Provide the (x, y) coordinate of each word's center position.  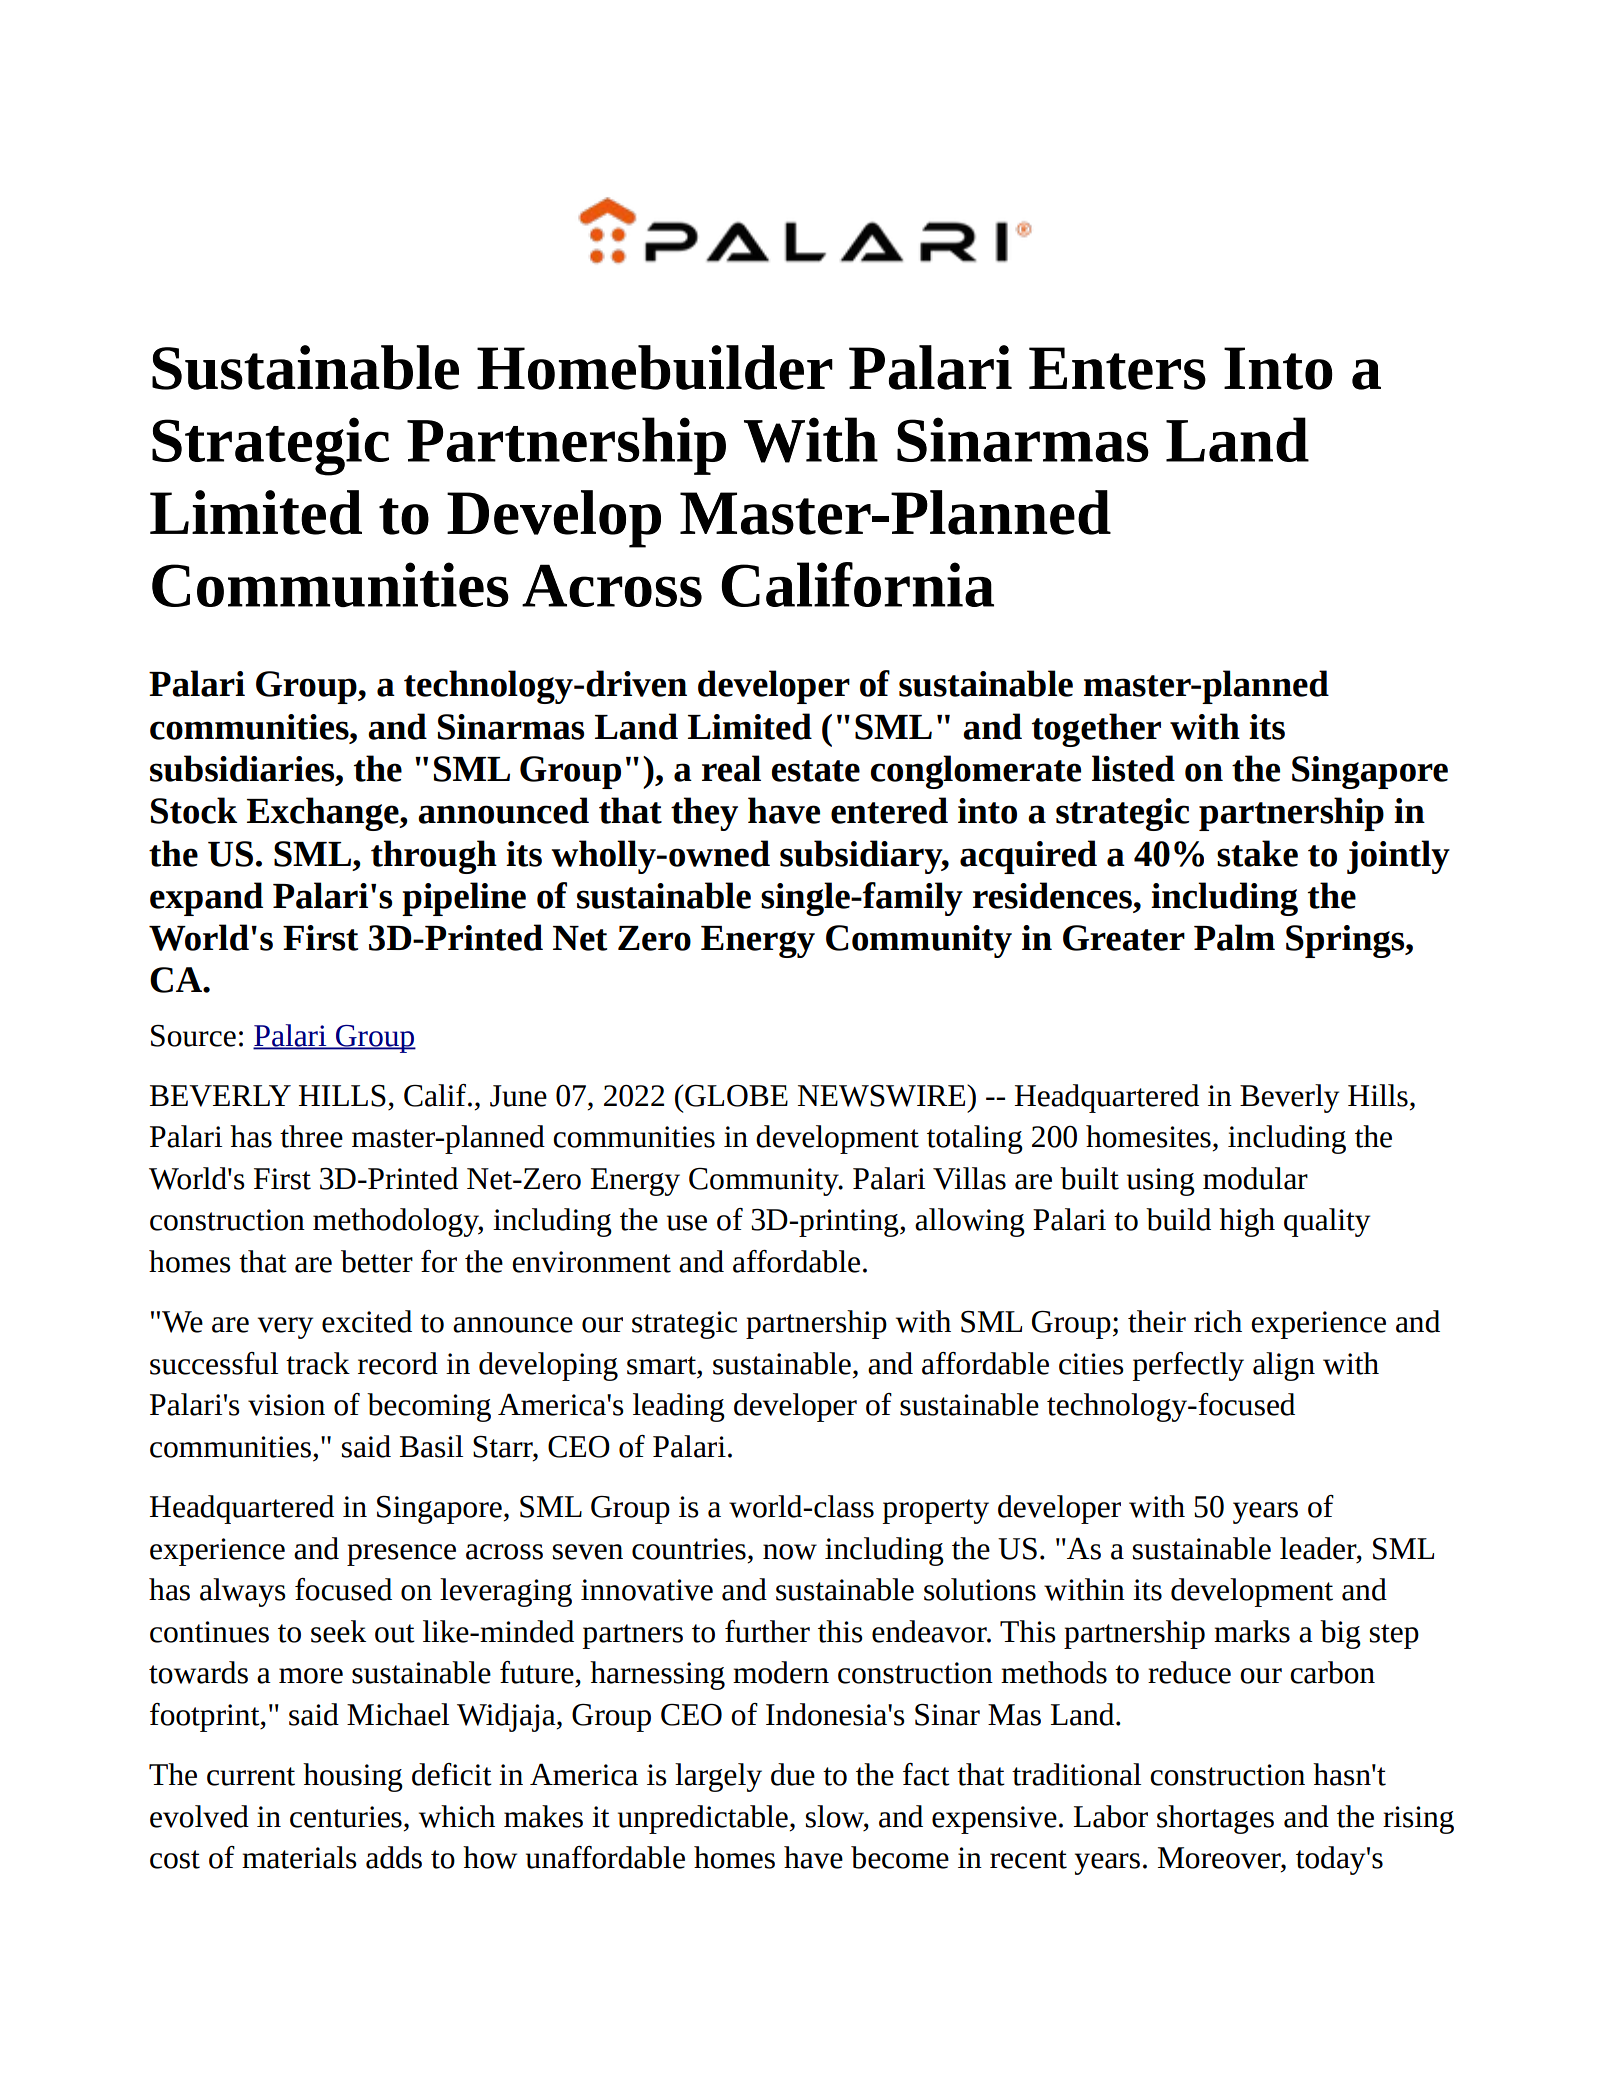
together (1096, 730)
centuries (346, 1817)
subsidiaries (243, 768)
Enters (1117, 368)
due (793, 1774)
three (311, 1136)
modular (1255, 1178)
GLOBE (735, 1096)
